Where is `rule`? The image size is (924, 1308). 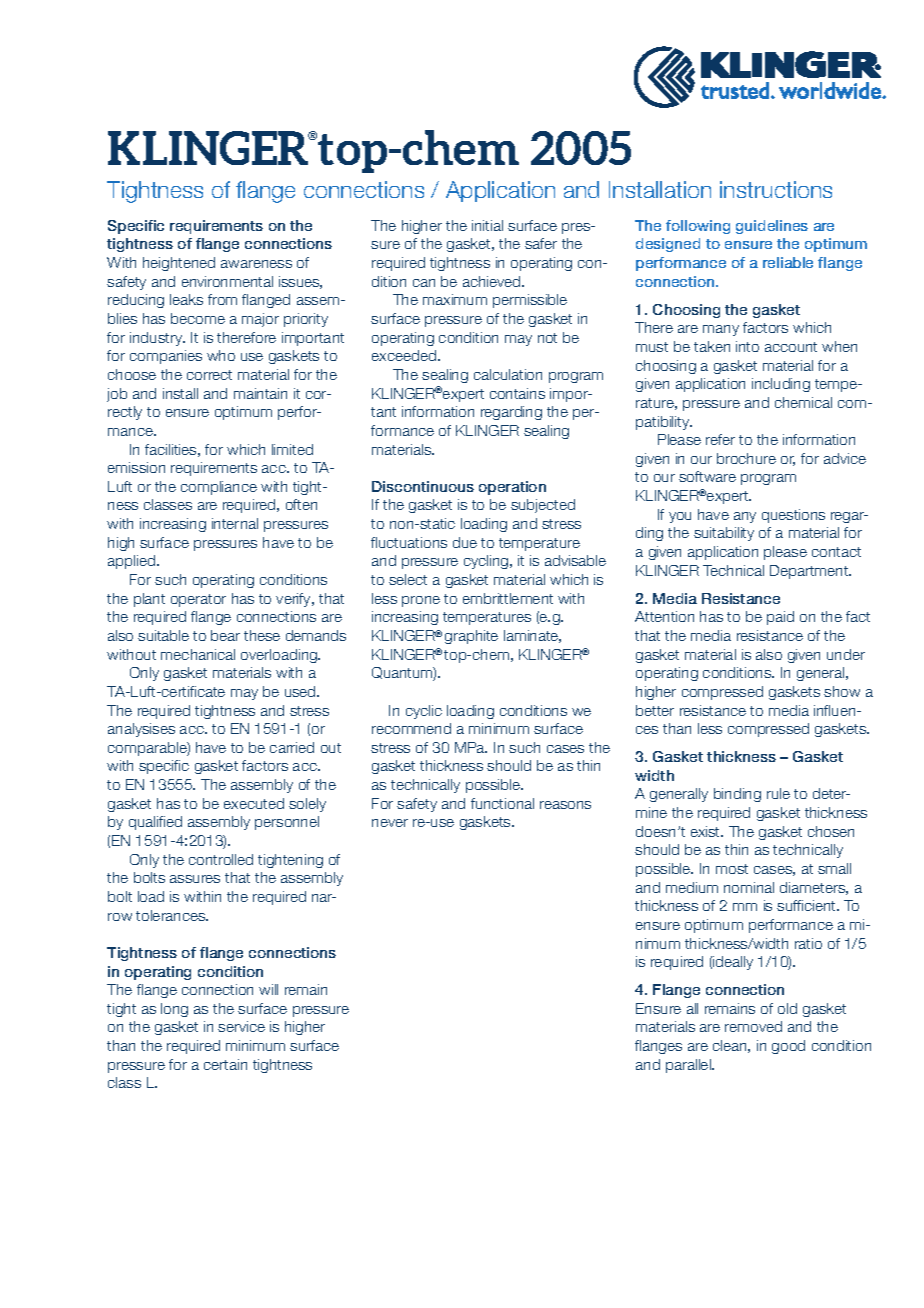
rule is located at coordinates (778, 793).
